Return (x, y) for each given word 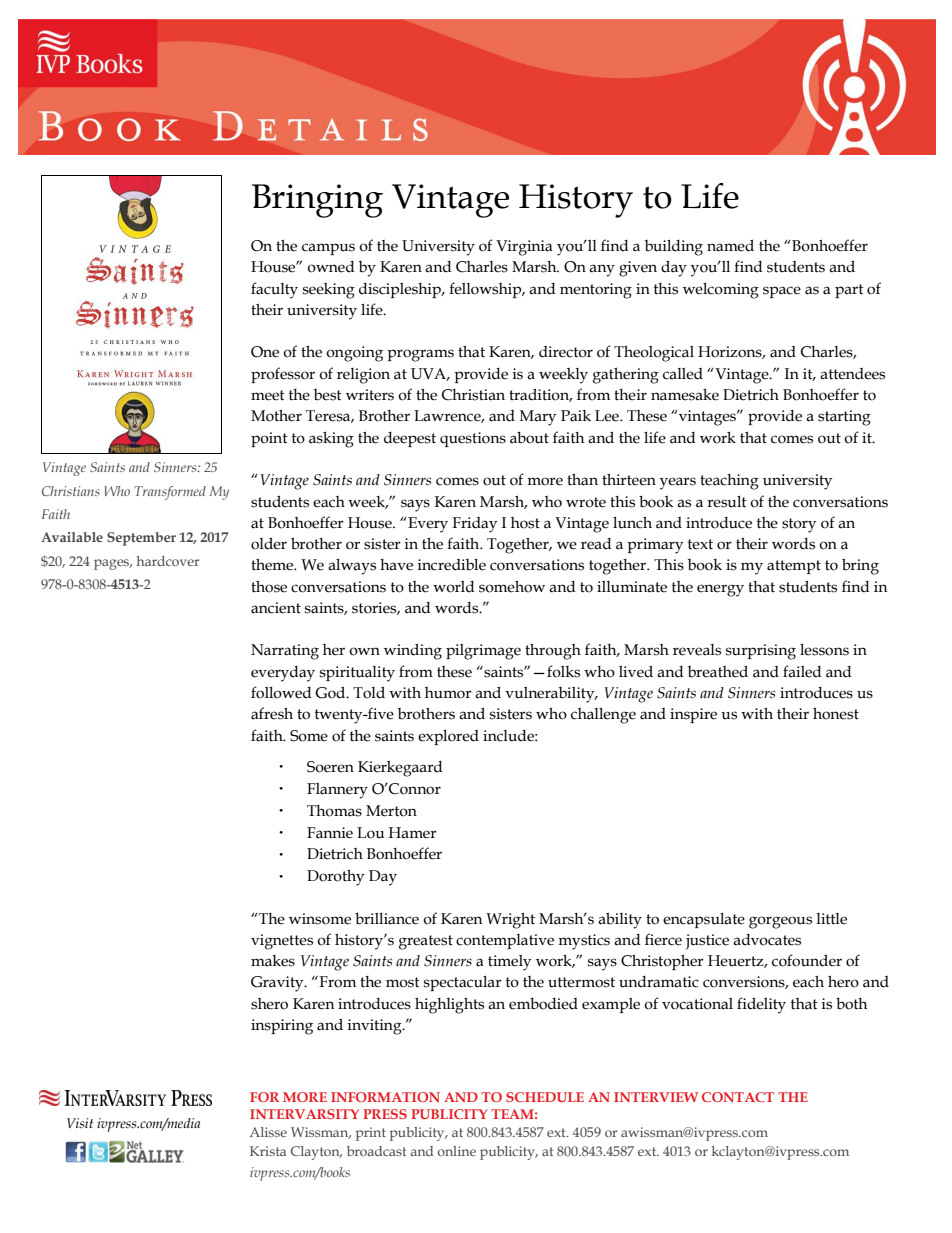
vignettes (282, 942)
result (727, 502)
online (457, 1151)
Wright (510, 921)
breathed (718, 671)
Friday (474, 525)
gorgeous (780, 922)
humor (448, 693)
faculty (274, 290)
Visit (80, 1123)
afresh (272, 713)
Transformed (170, 493)
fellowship (486, 290)
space (782, 292)
